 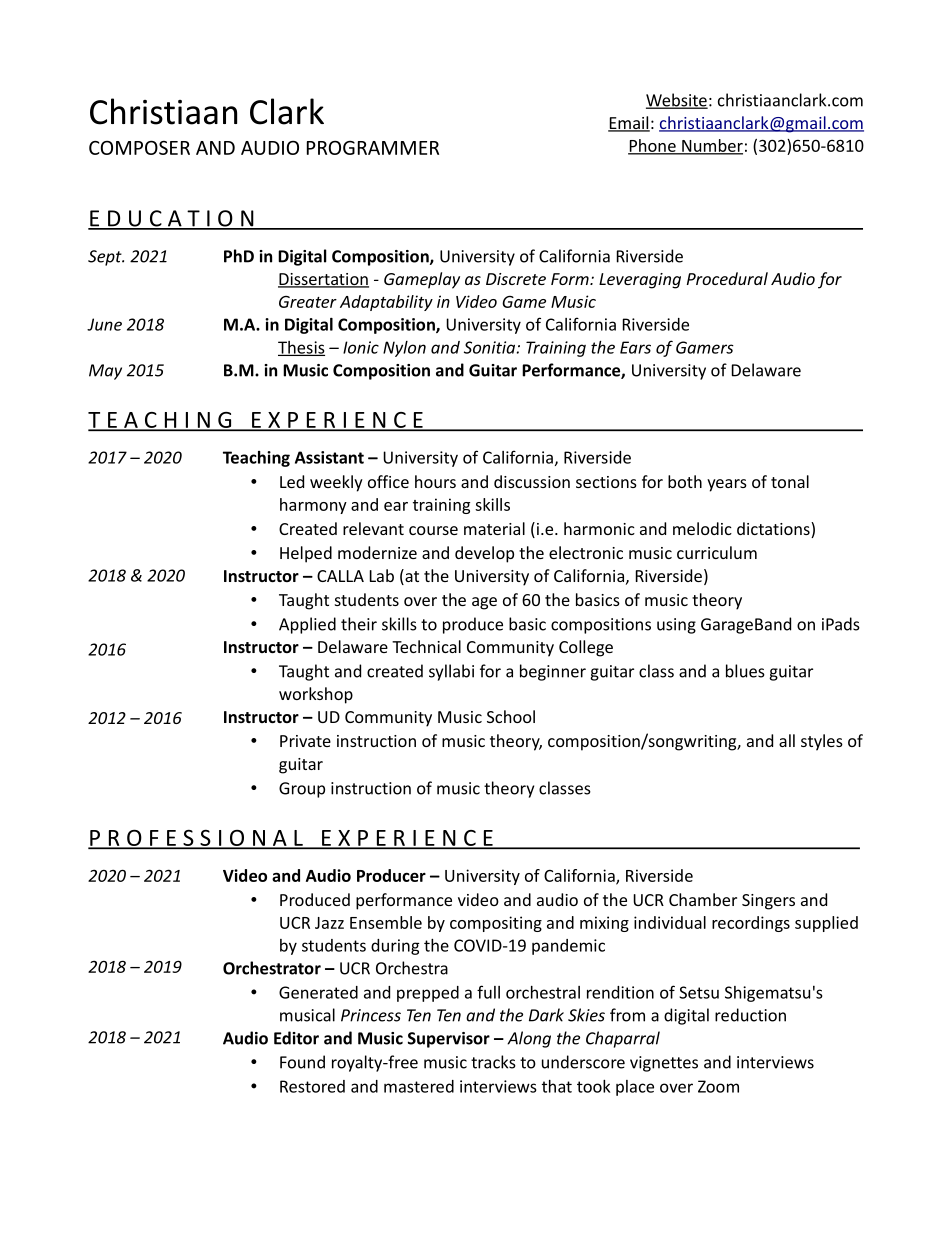 I want to click on COMPOSER, so click(x=139, y=147).
